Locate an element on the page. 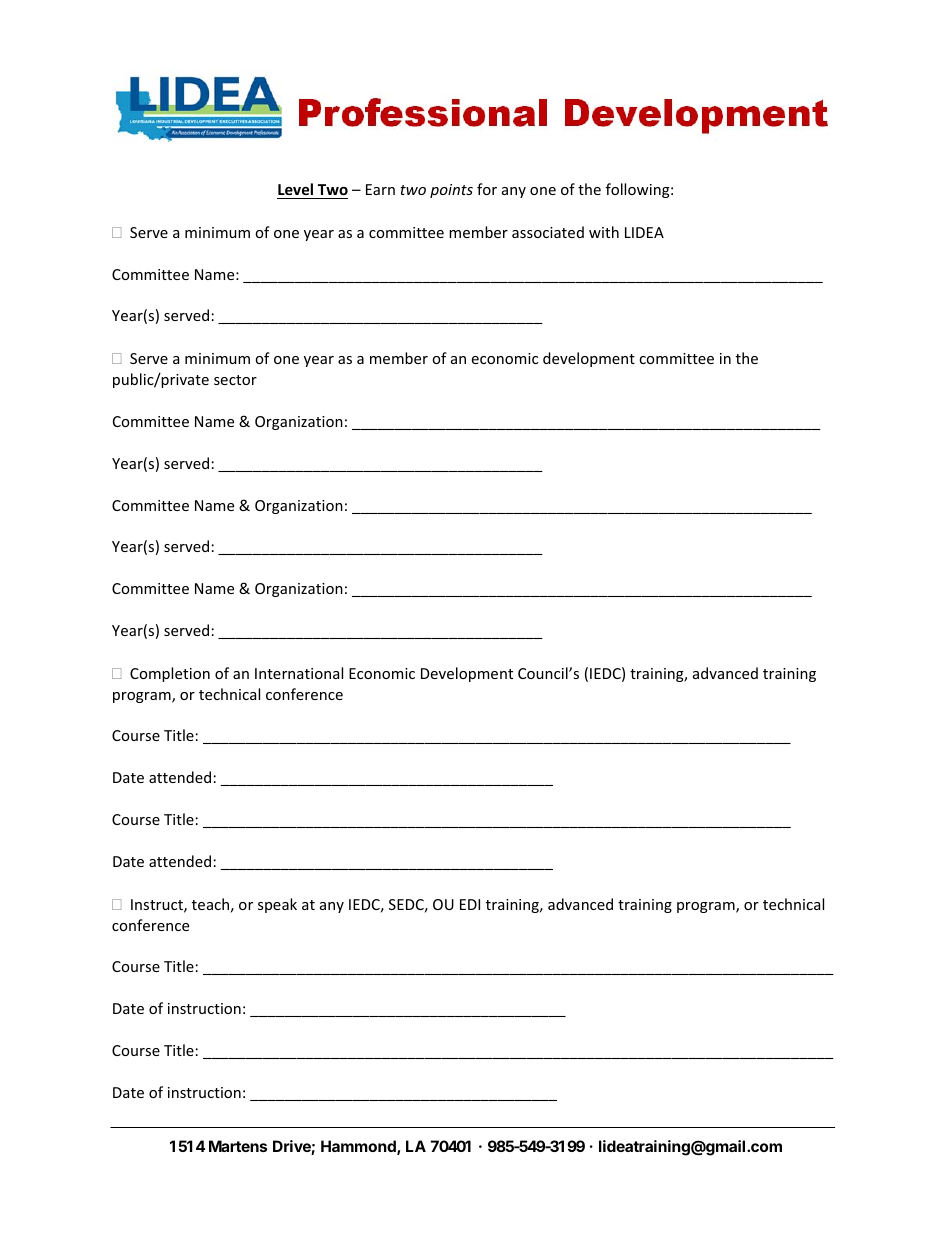  International is located at coordinates (299, 673).
